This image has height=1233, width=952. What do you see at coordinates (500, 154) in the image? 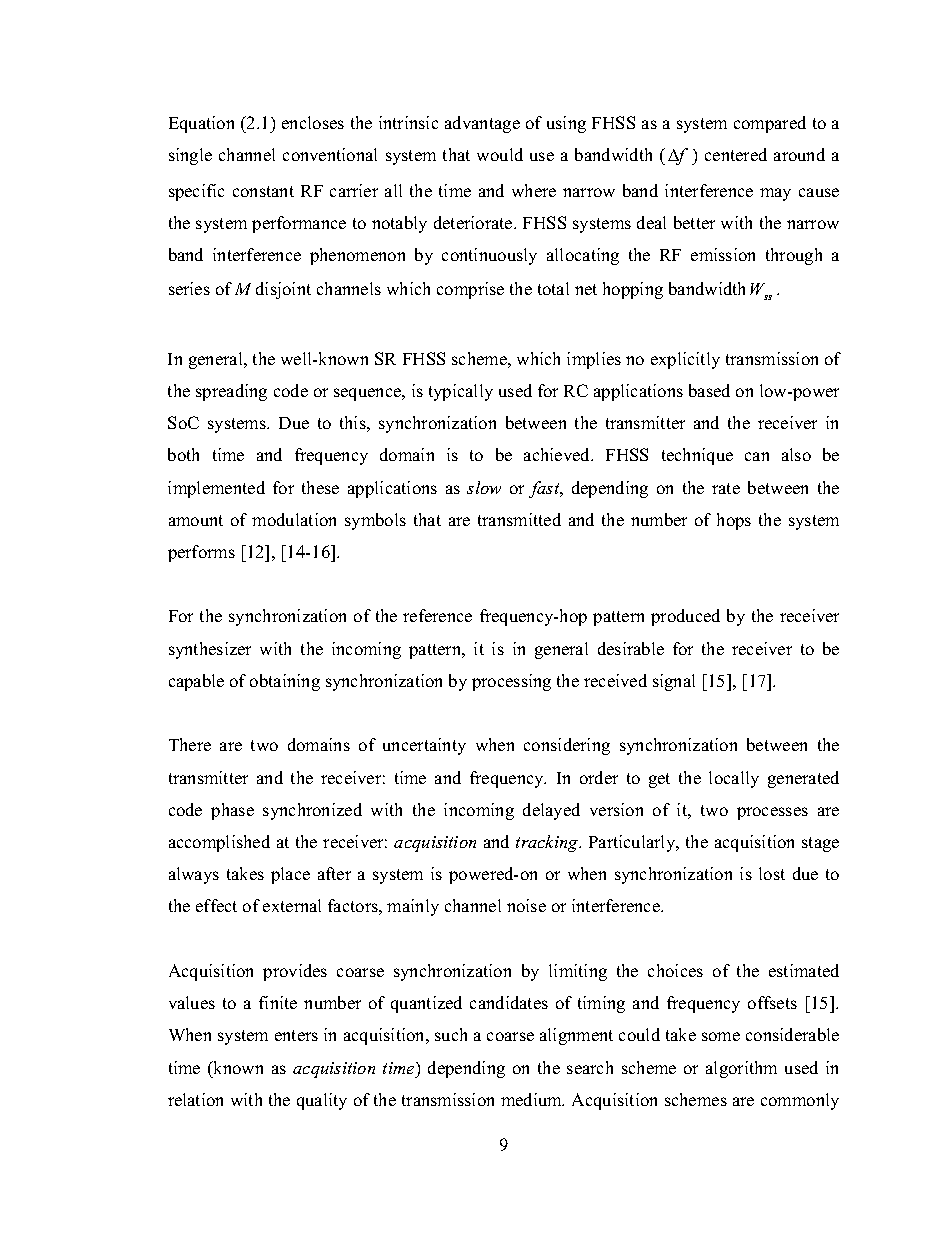
I see `would` at bounding box center [500, 154].
